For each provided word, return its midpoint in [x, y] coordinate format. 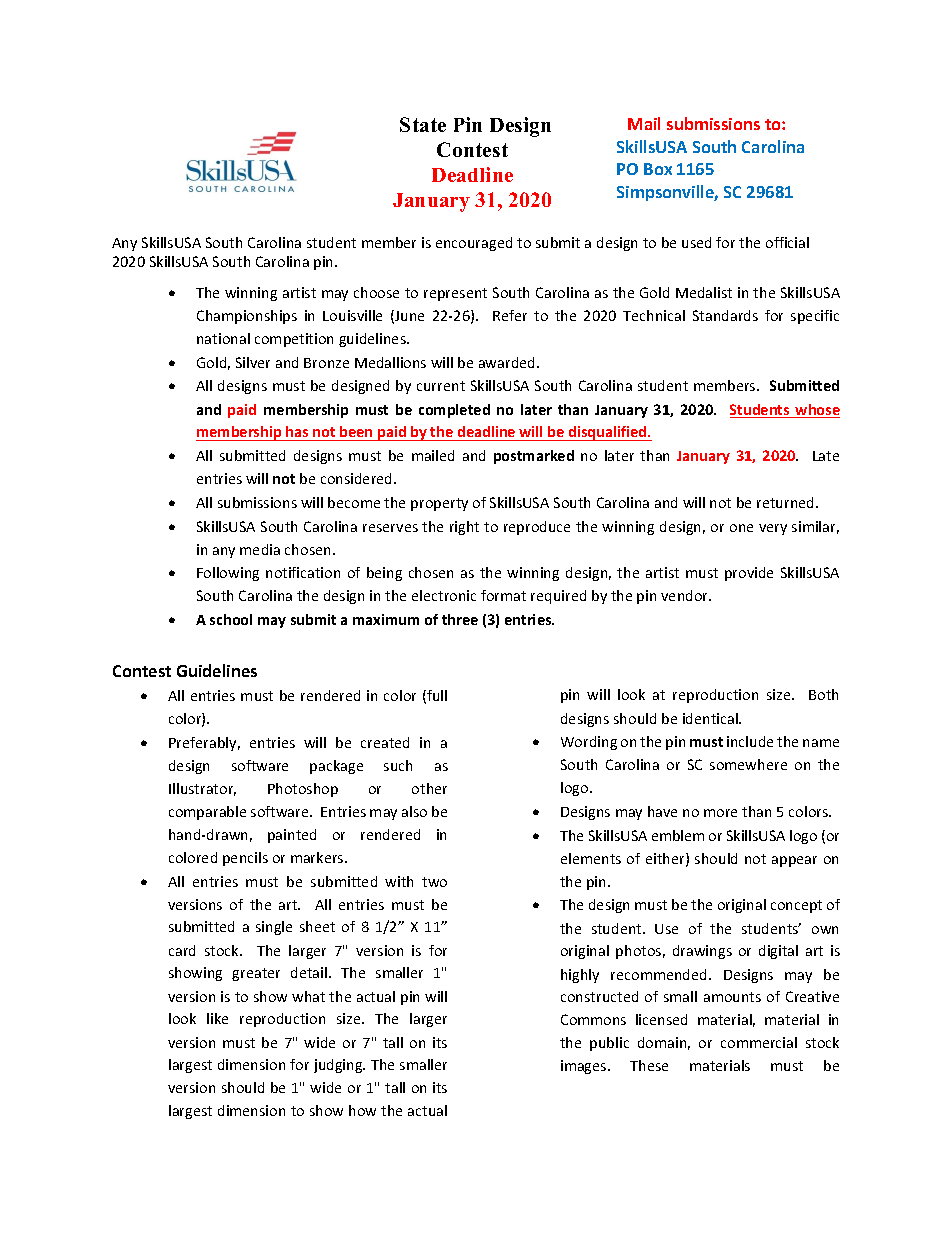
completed [454, 411]
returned [787, 502]
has [297, 433]
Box [658, 169]
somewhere [748, 764]
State [423, 124]
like [217, 1018]
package [336, 767]
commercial [759, 1042]
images [585, 1067]
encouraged [474, 244]
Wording [589, 743]
